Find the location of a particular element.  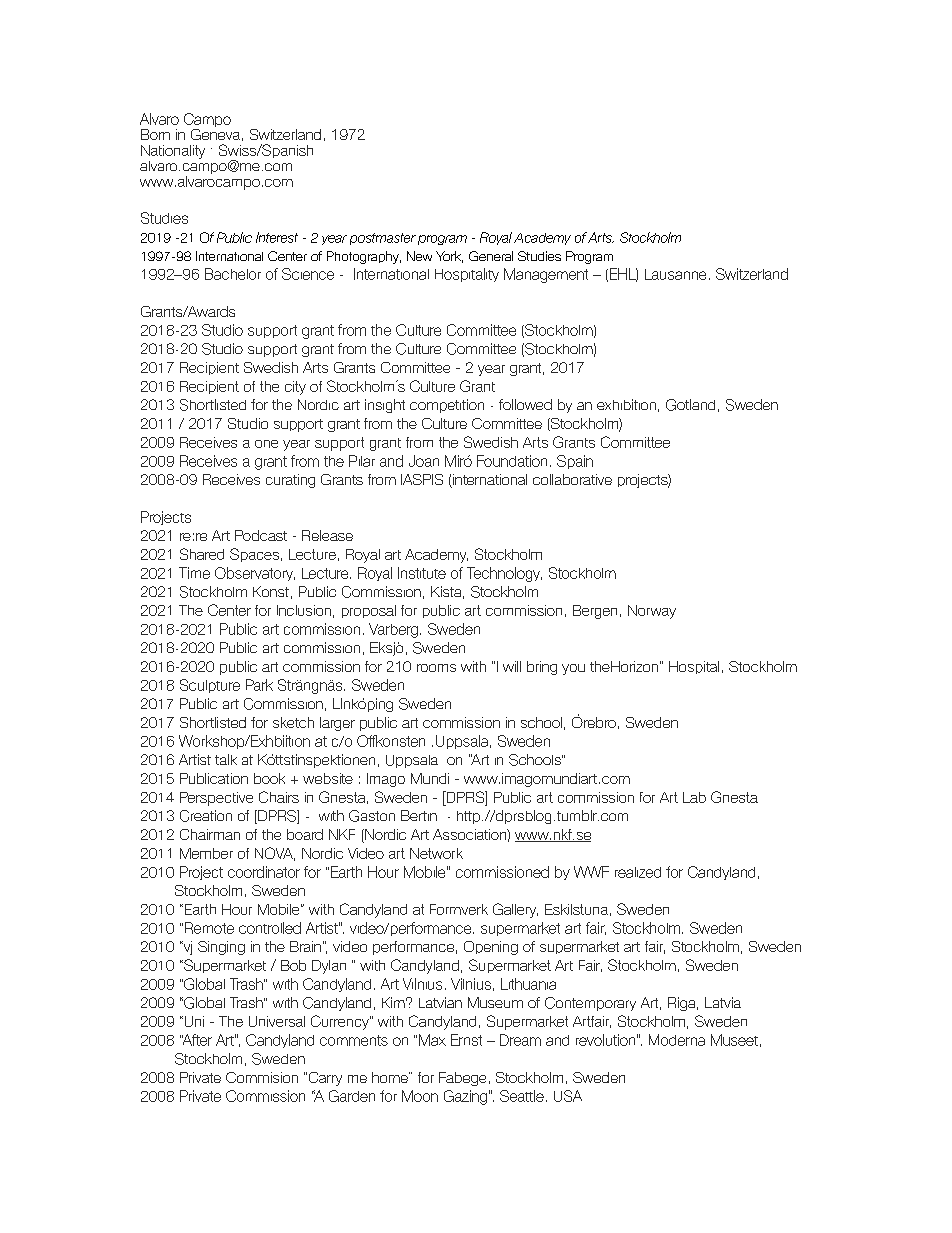

Network is located at coordinates (436, 853).
